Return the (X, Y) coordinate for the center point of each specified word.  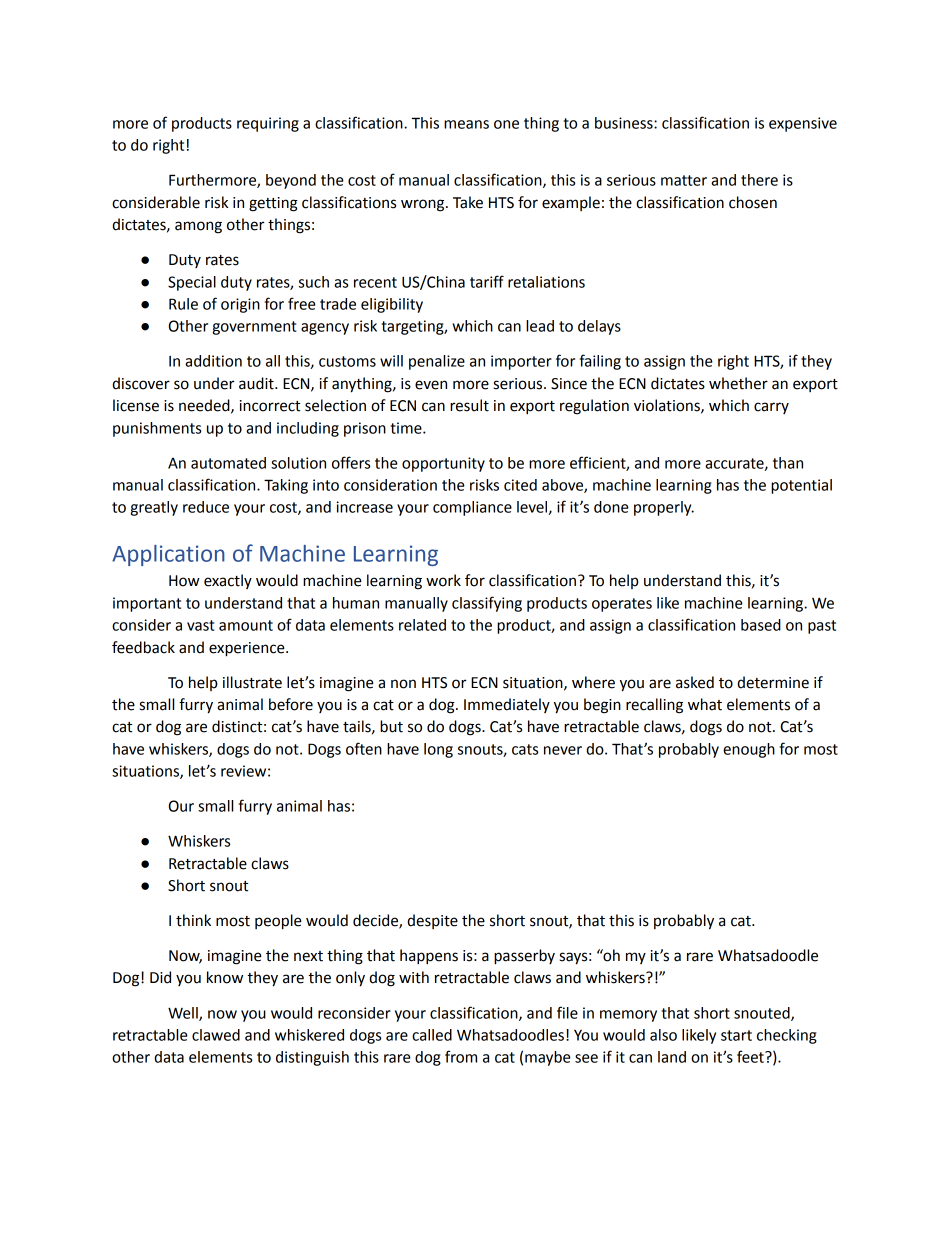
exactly (228, 581)
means (466, 124)
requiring (268, 124)
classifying (487, 604)
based (761, 625)
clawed (216, 1035)
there (759, 180)
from (461, 1056)
